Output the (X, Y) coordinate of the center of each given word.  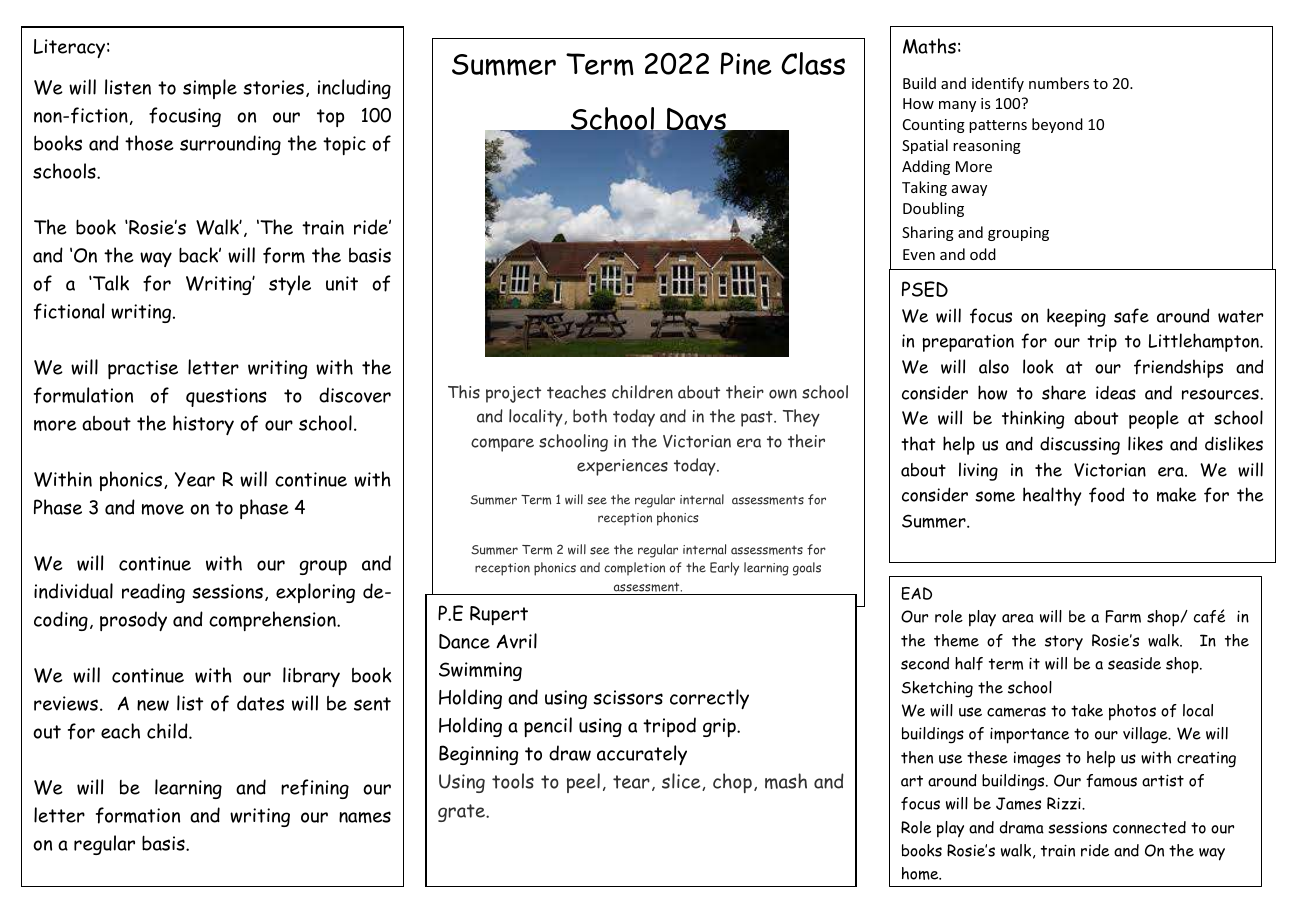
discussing (1080, 445)
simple (210, 89)
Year (195, 479)
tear (631, 782)
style (290, 285)
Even (919, 254)
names (365, 817)
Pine (746, 63)
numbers (1059, 83)
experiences (622, 467)
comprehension (273, 621)
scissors (628, 697)
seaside (1134, 663)
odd (983, 254)
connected (1149, 827)
